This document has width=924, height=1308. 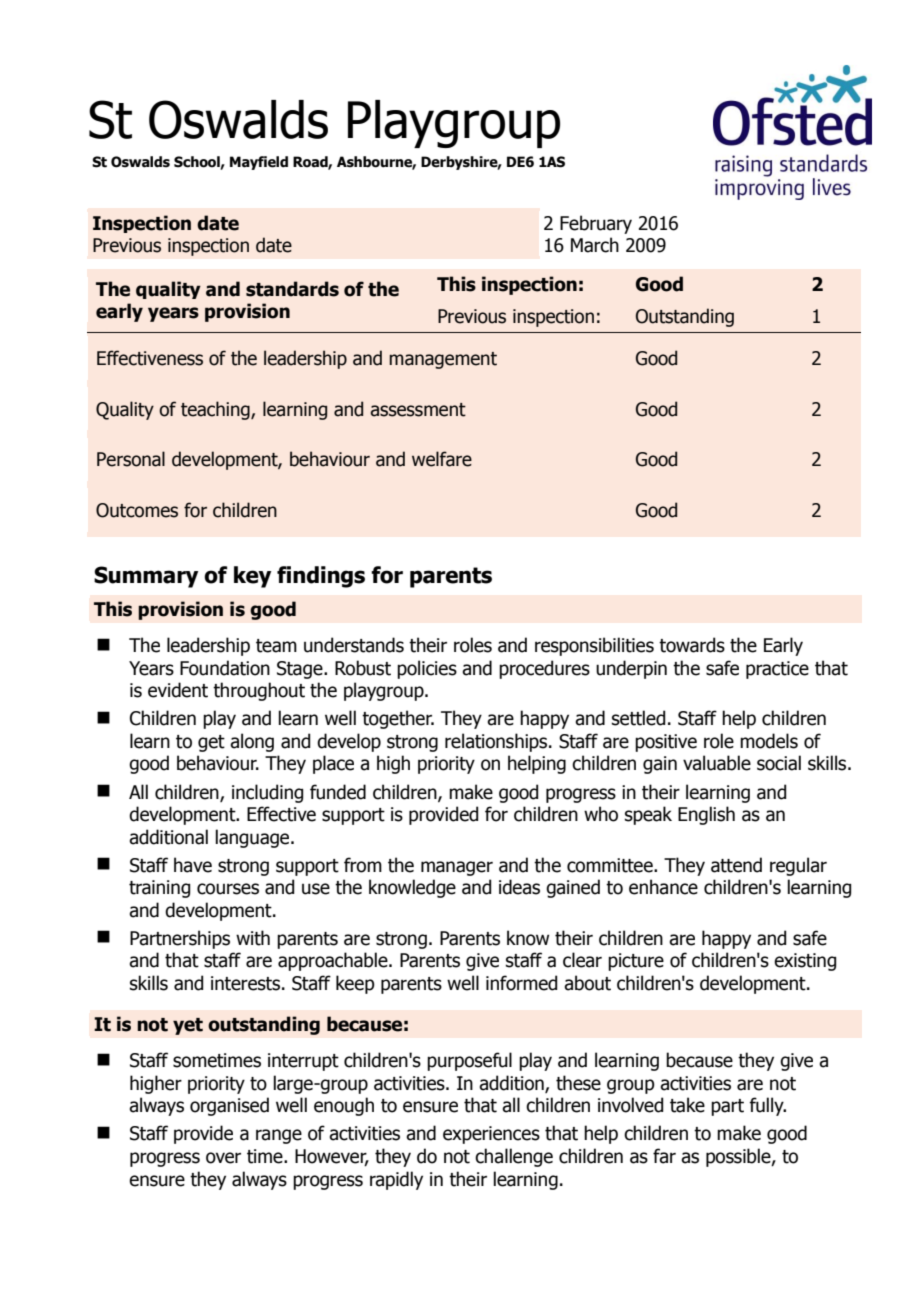 What do you see at coordinates (692, 645) in the document?
I see `towards` at bounding box center [692, 645].
